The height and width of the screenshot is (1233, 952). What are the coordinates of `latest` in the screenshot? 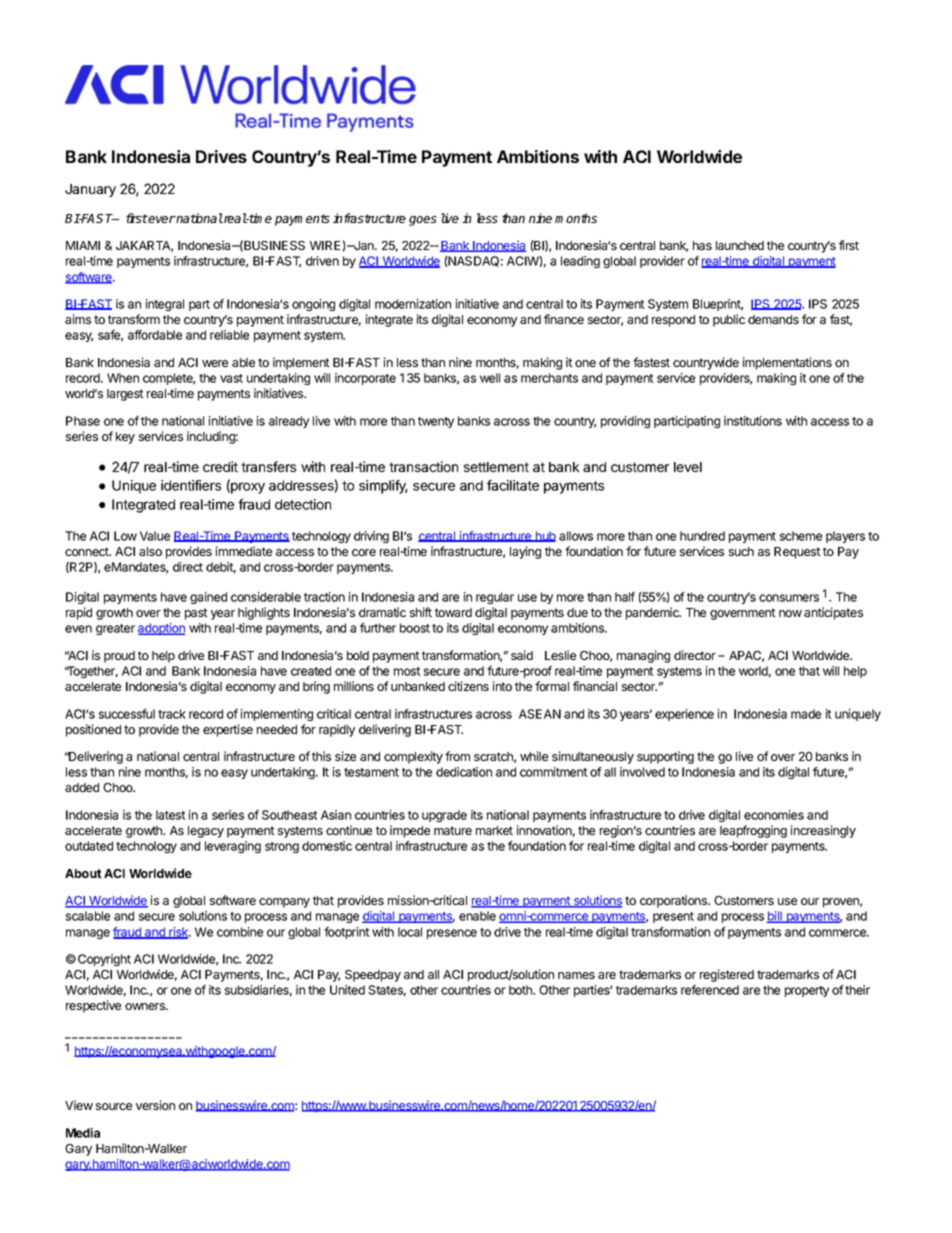 It's located at (171, 815).
